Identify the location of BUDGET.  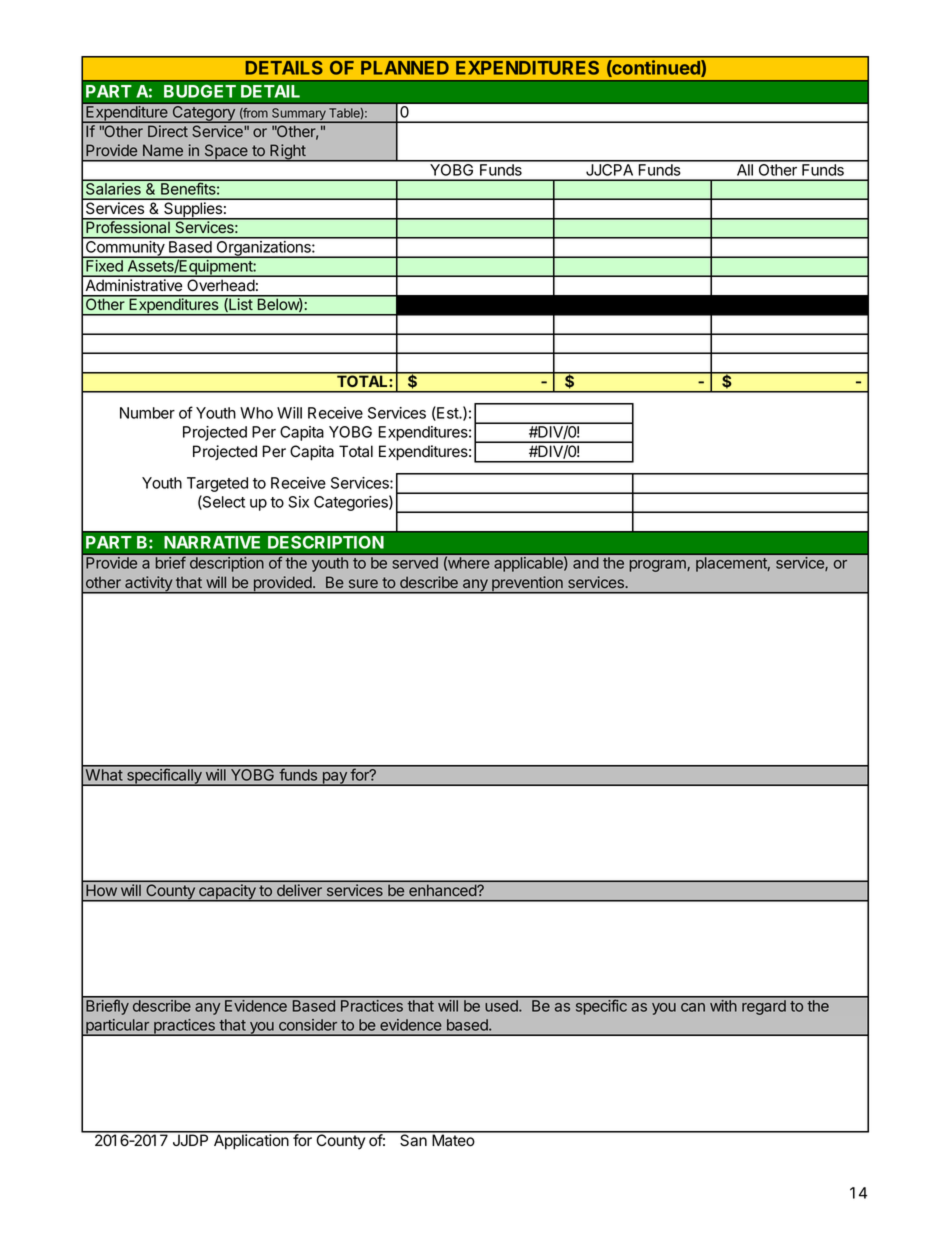
(200, 91).
